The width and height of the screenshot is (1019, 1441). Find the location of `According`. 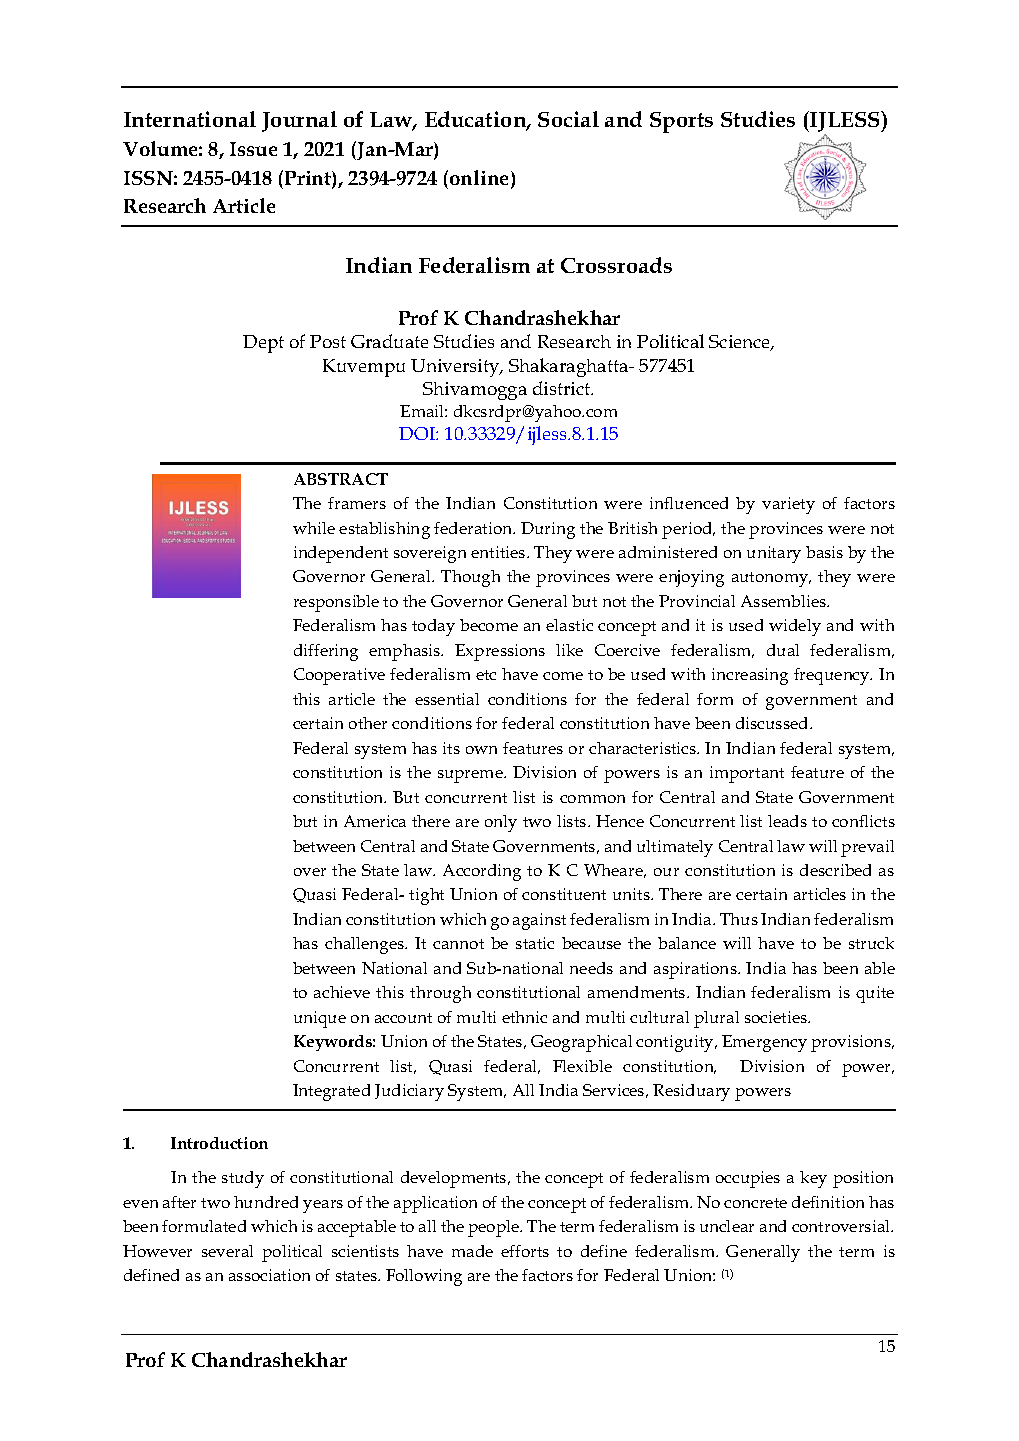

According is located at coordinates (482, 872).
